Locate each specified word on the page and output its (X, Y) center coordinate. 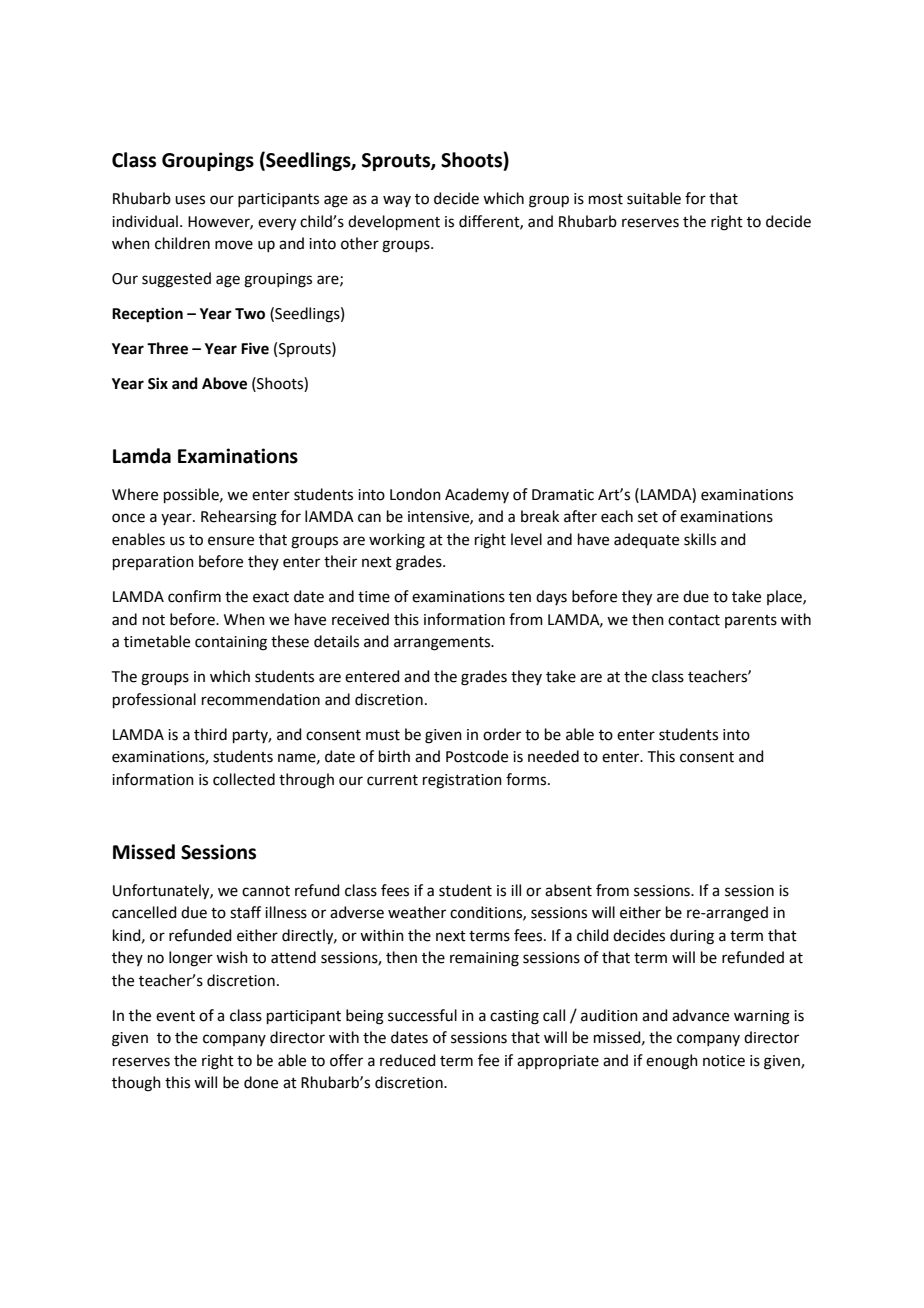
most (606, 199)
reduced (408, 1060)
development (394, 222)
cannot (266, 891)
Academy (477, 495)
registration (462, 781)
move (234, 245)
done (261, 1082)
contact (694, 620)
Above (224, 383)
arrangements (443, 644)
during (692, 937)
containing (231, 643)
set (648, 517)
